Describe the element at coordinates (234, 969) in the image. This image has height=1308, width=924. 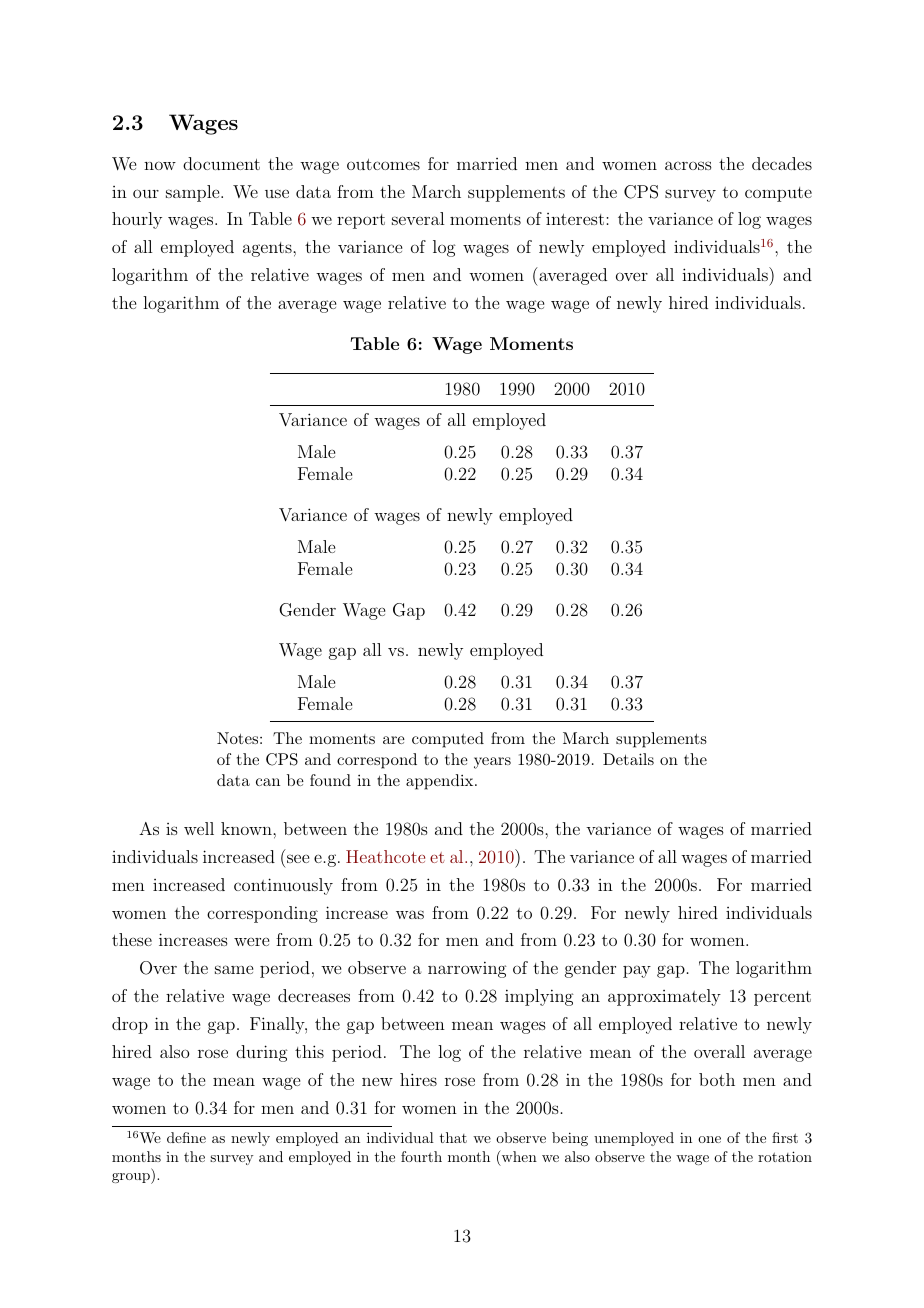
I see `same` at that location.
